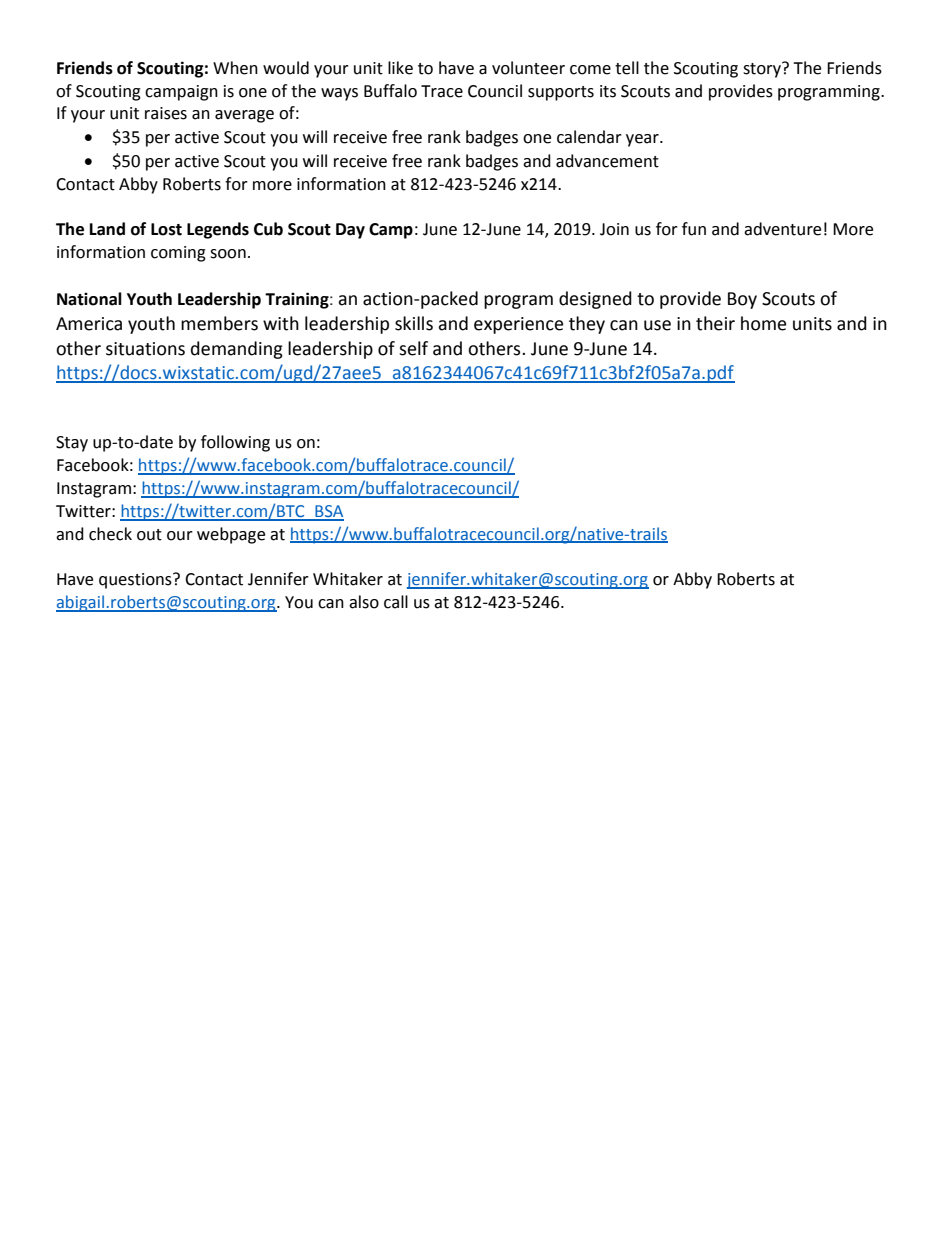 The height and width of the screenshot is (1233, 952). I want to click on like, so click(400, 68).
